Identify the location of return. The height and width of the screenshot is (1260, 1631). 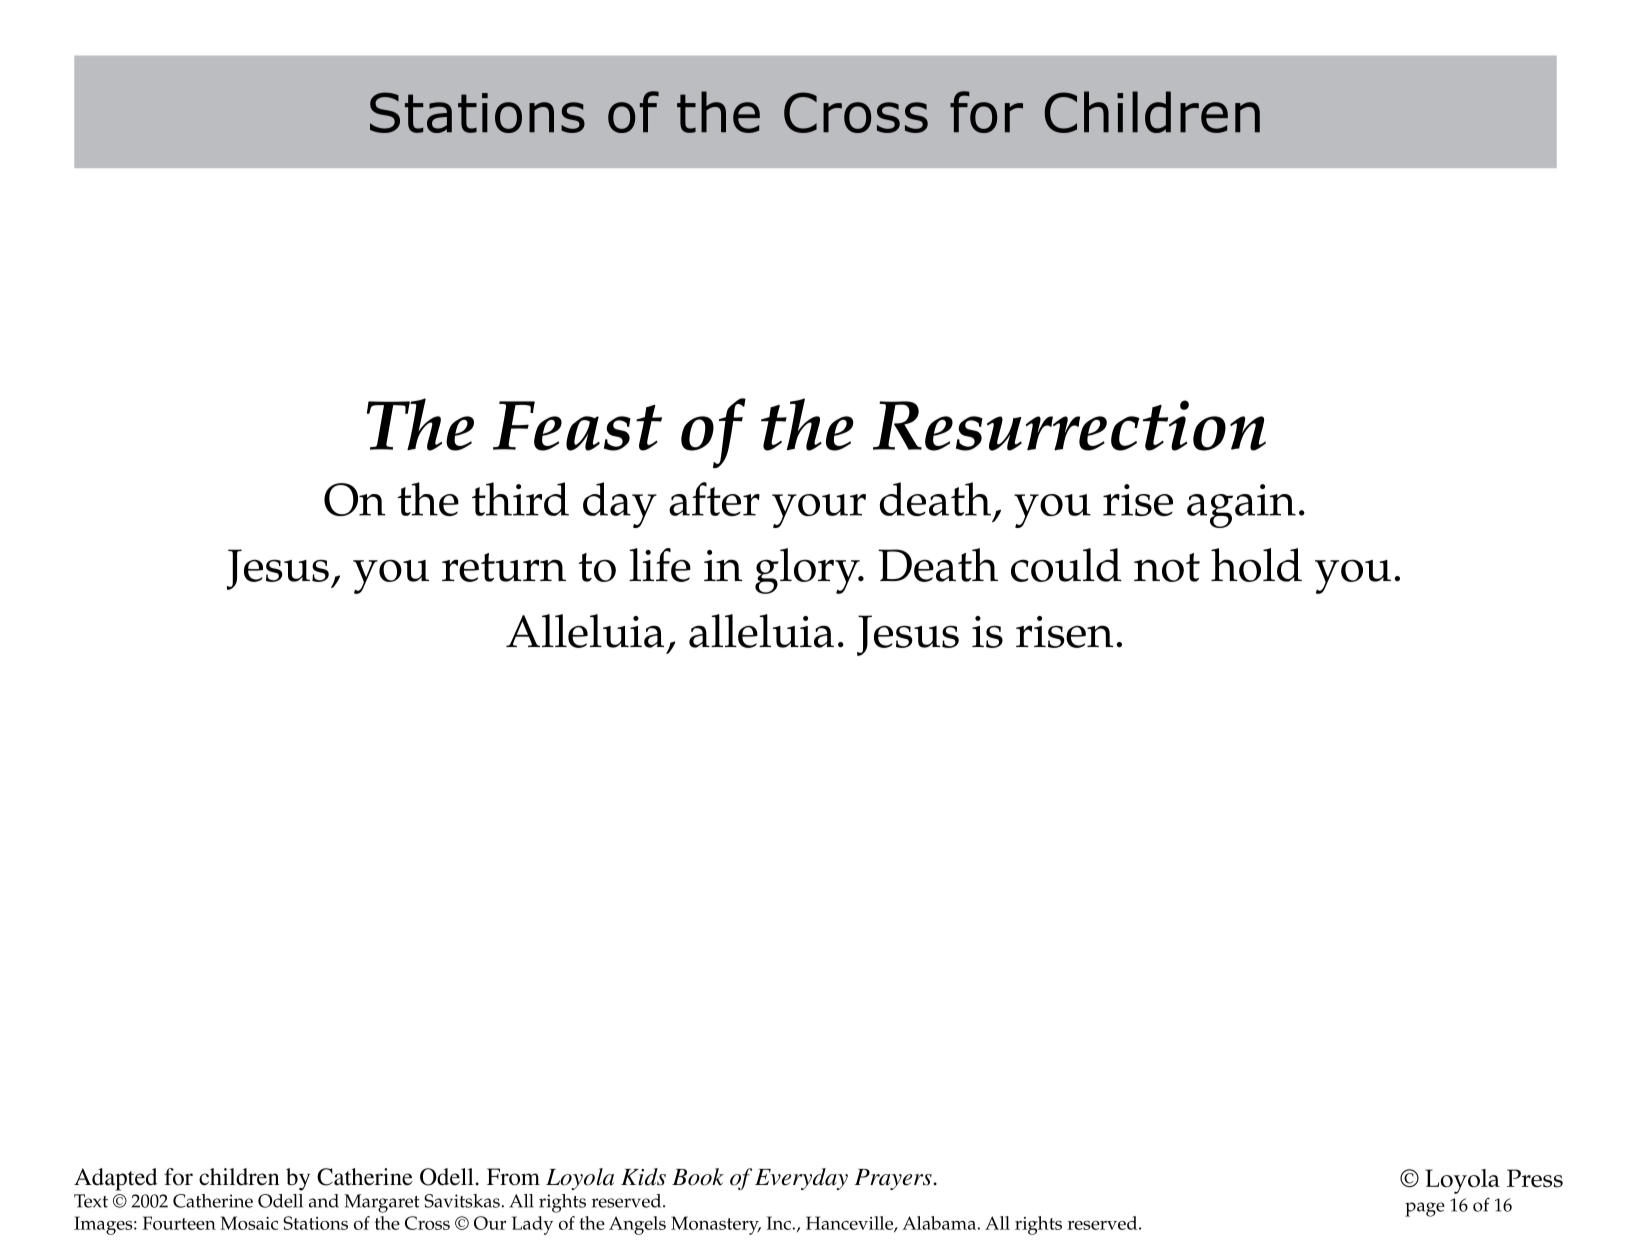
(504, 567).
